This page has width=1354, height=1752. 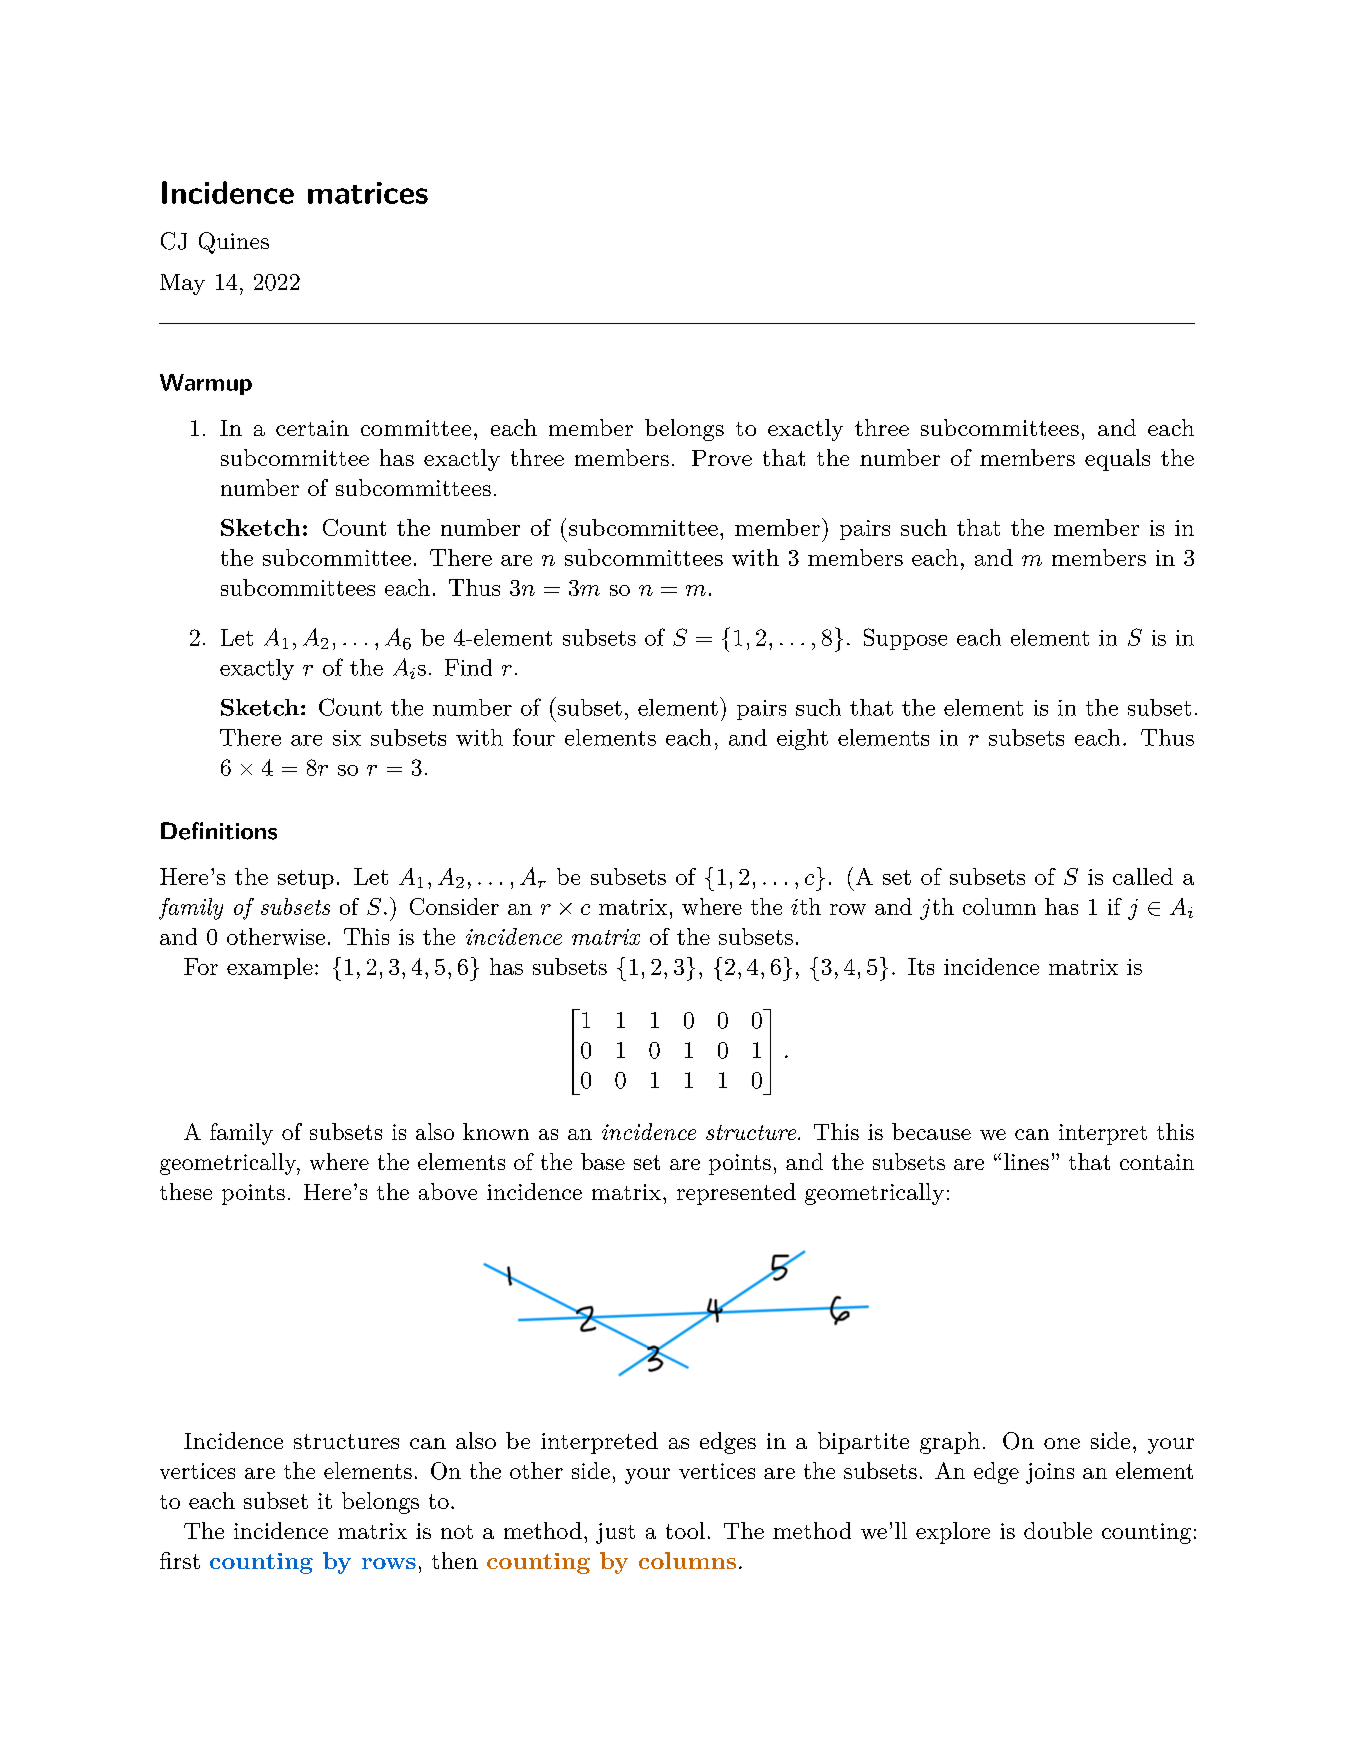 What do you see at coordinates (1058, 1530) in the page?
I see `double` at bounding box center [1058, 1530].
